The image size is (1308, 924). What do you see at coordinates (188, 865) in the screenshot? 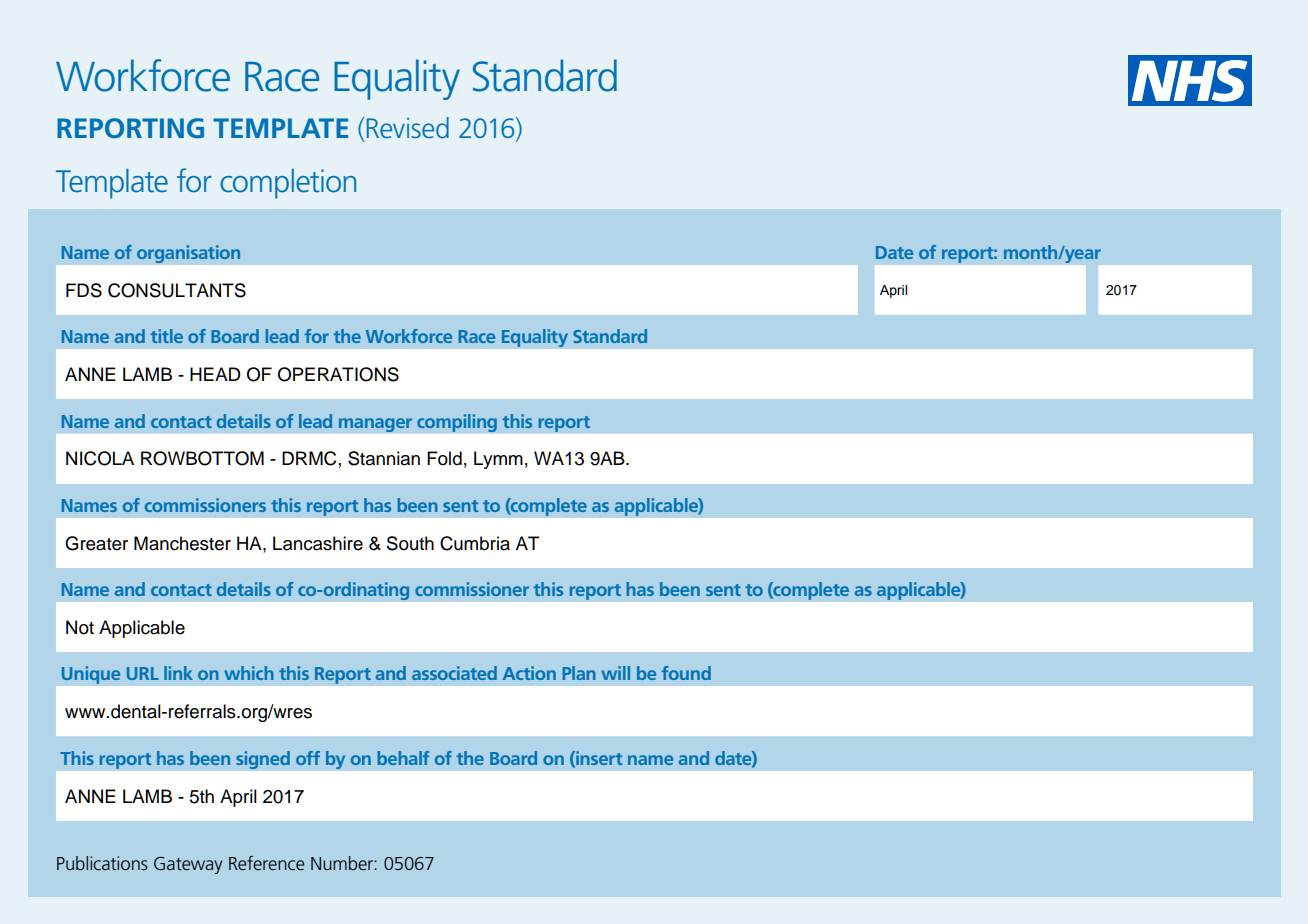
I see `Gateway` at bounding box center [188, 865].
